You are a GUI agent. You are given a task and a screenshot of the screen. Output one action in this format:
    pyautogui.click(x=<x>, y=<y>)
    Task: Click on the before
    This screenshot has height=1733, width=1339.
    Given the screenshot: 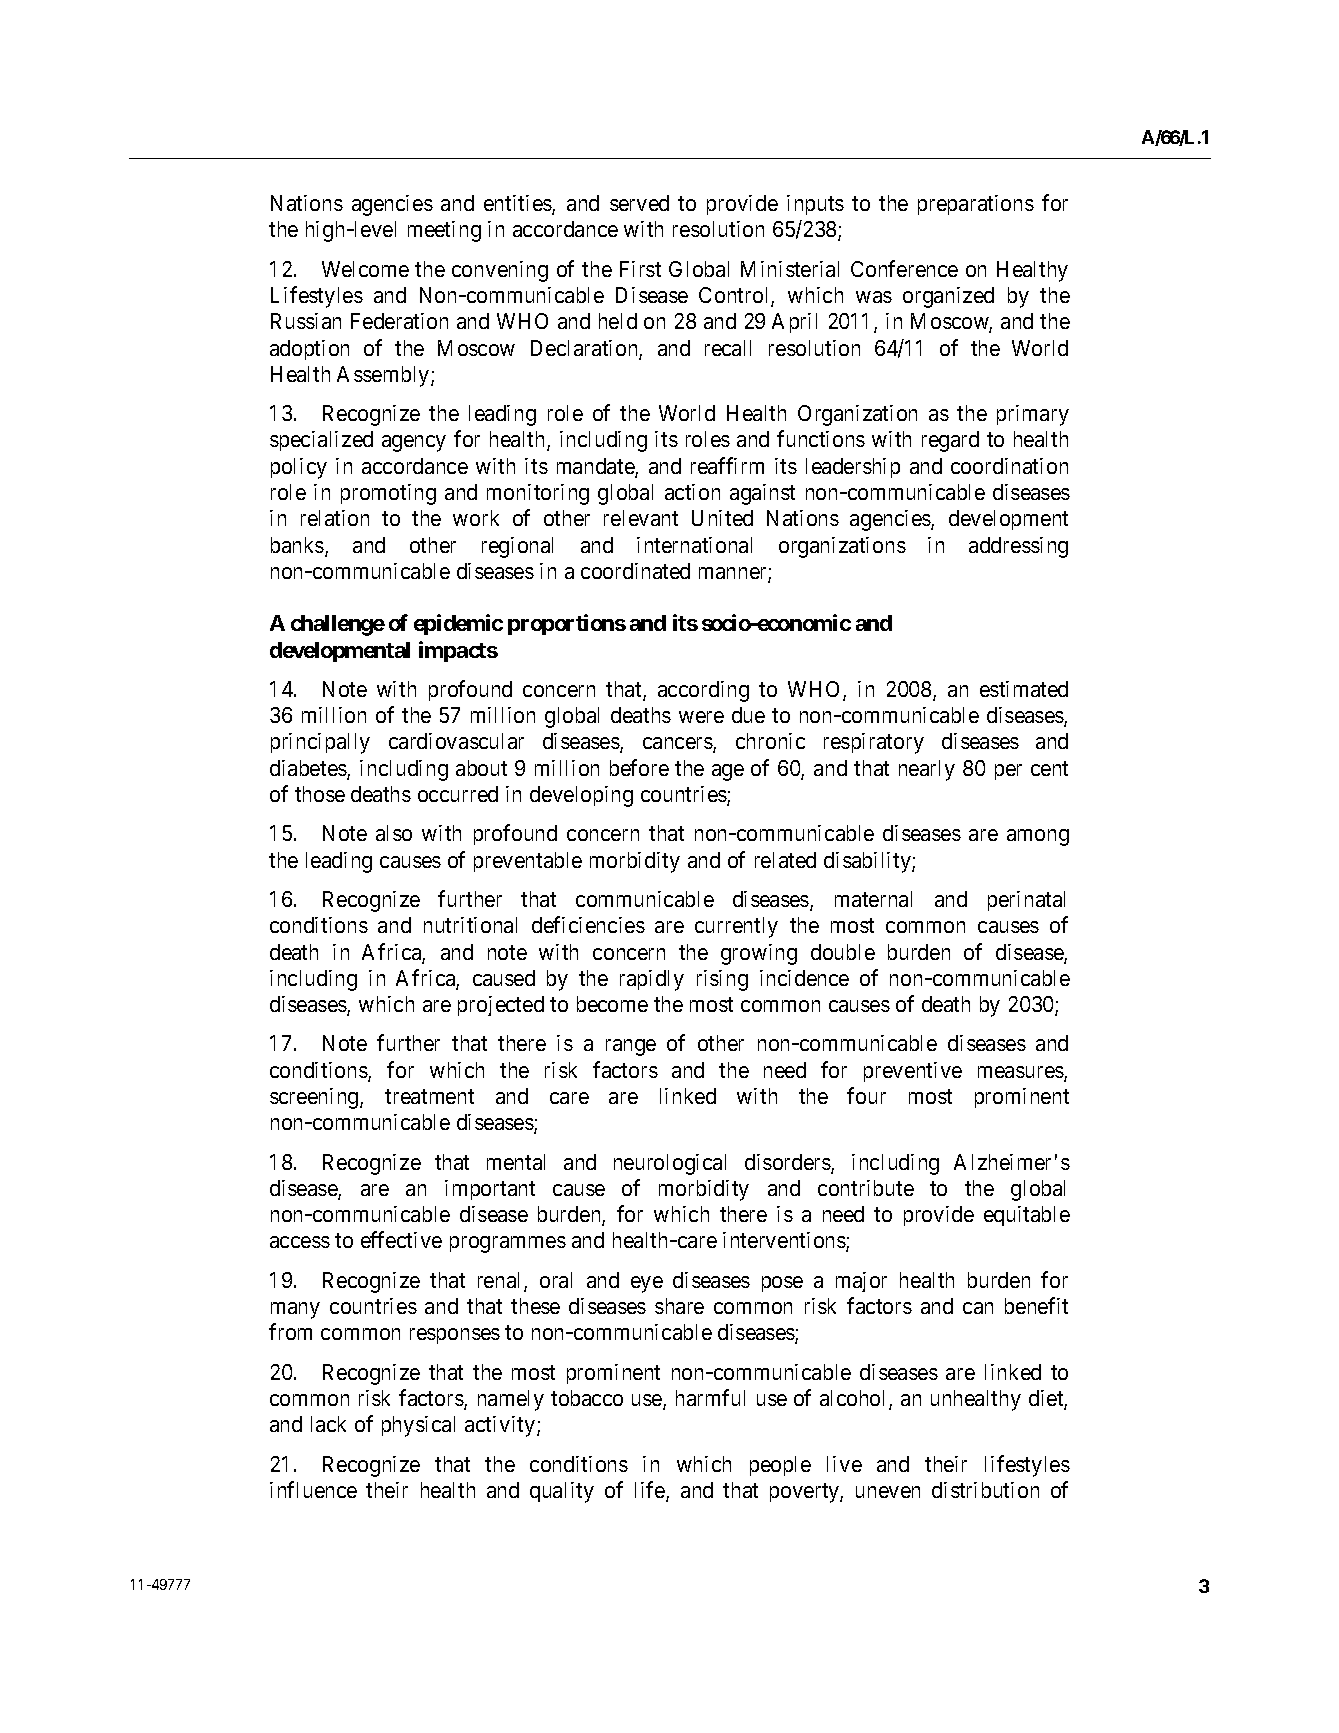 What is the action you would take?
    pyautogui.click(x=639, y=767)
